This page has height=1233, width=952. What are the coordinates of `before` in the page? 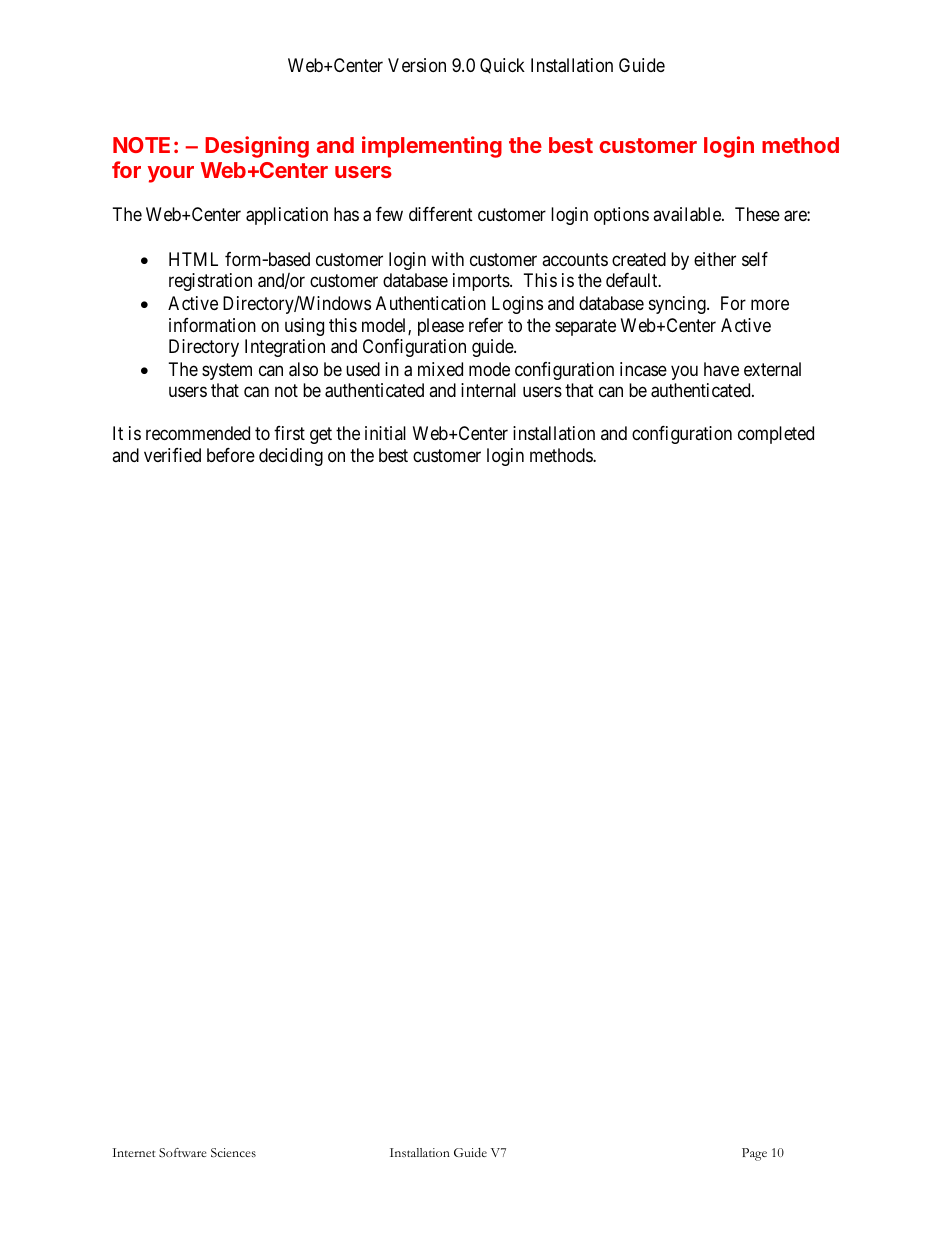 It's located at (231, 455).
